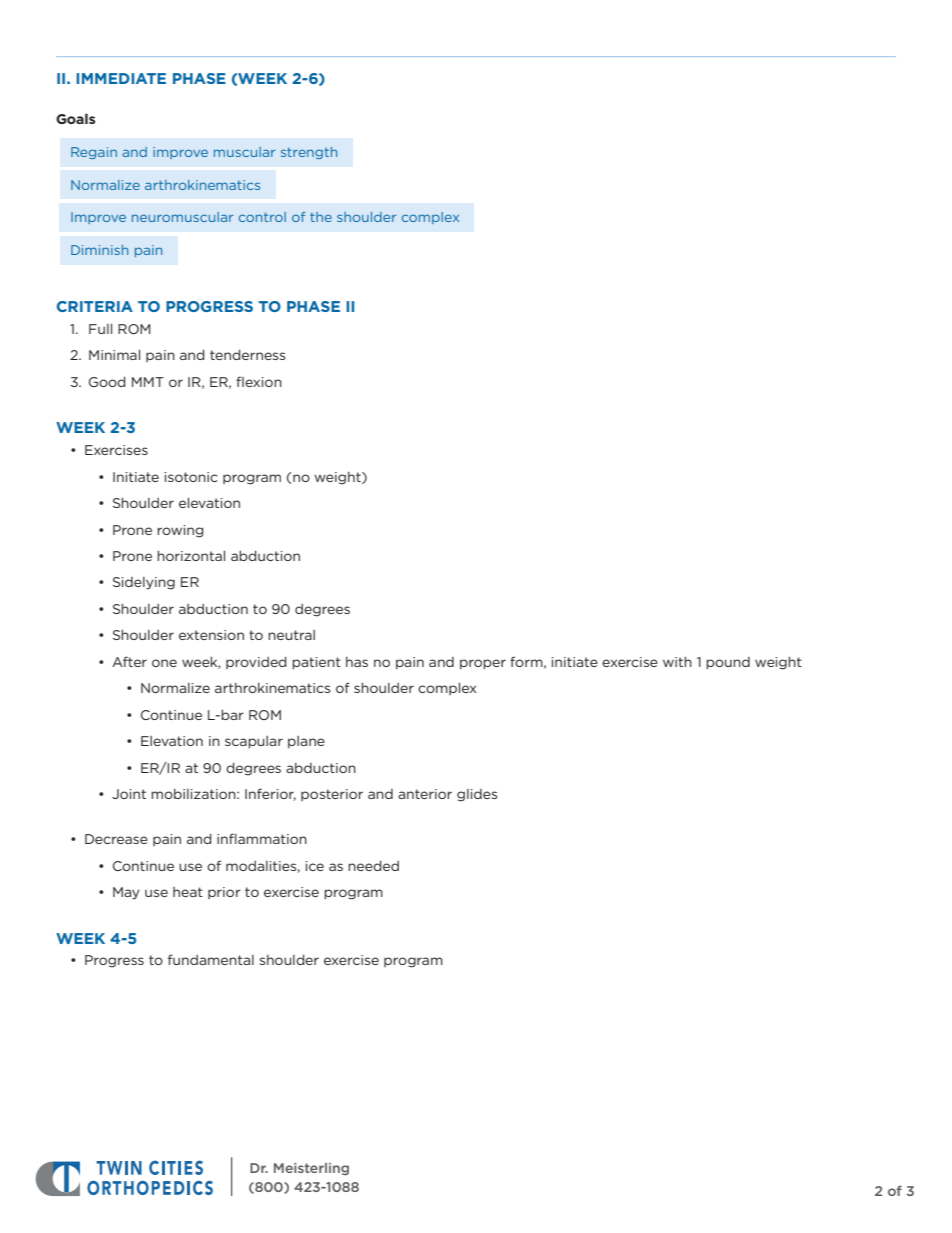 The width and height of the screenshot is (952, 1233). What do you see at coordinates (677, 662) in the screenshot?
I see `with` at bounding box center [677, 662].
